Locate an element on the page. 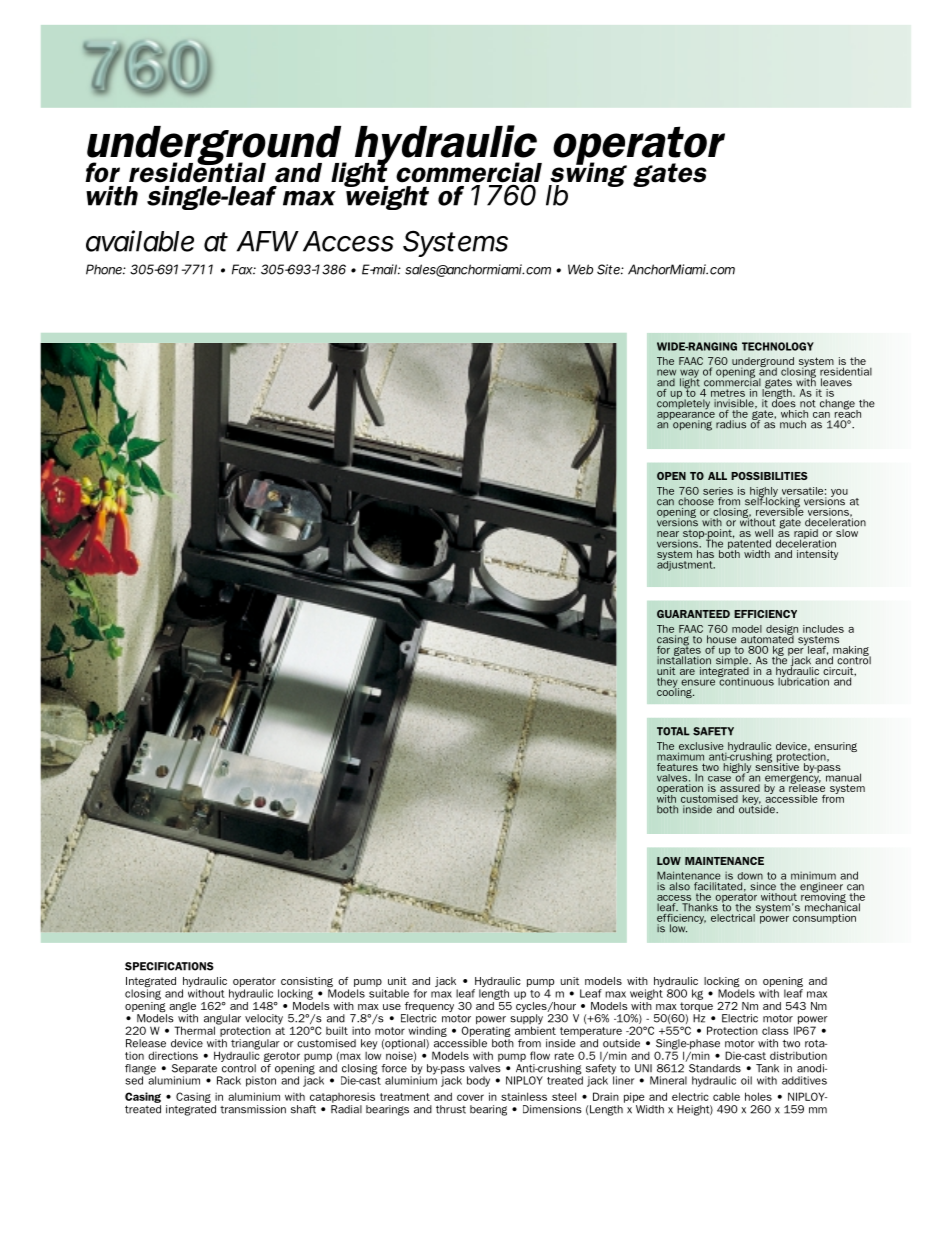  swing is located at coordinates (587, 174).
